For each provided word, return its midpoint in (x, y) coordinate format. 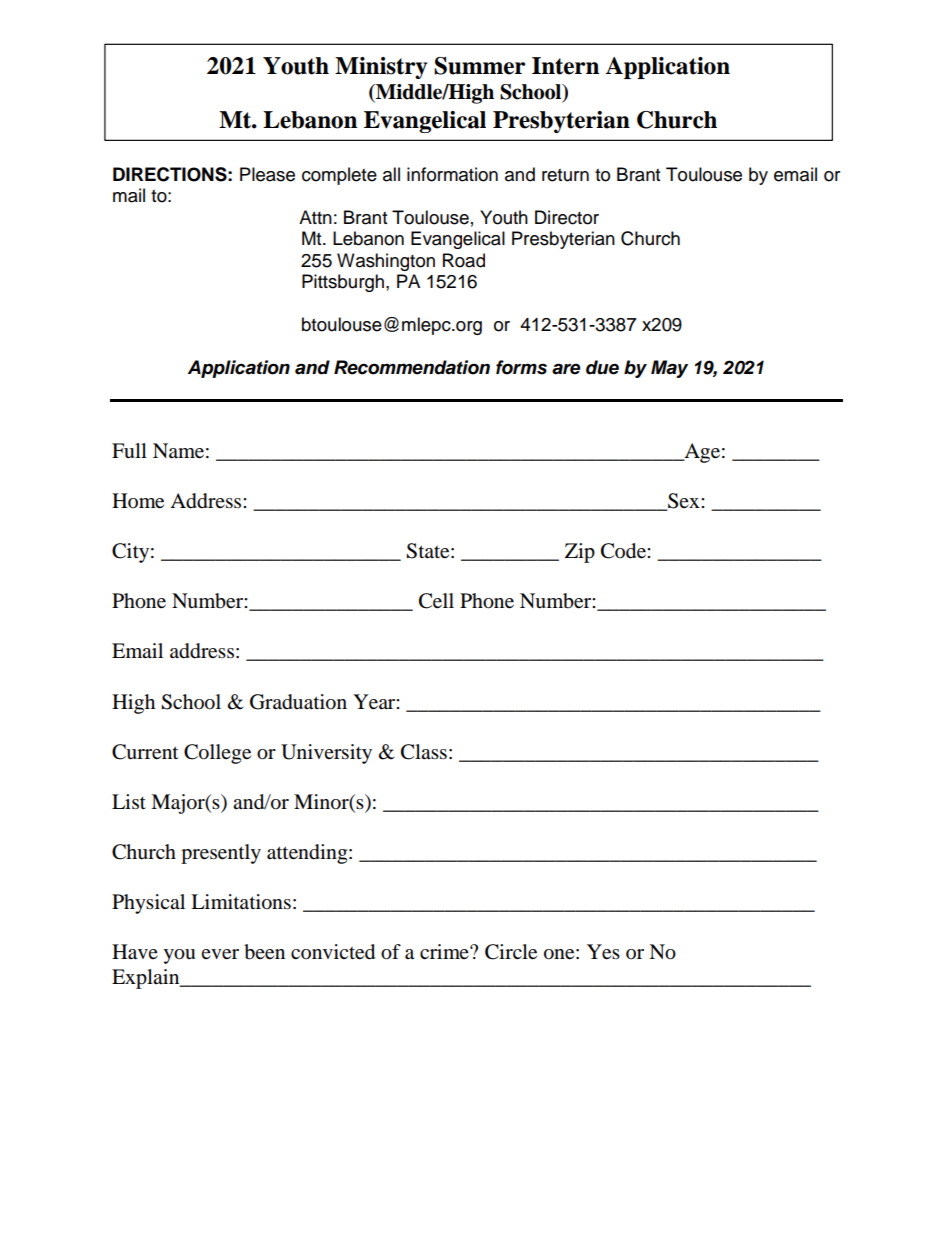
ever (220, 954)
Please (267, 174)
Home (138, 501)
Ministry (381, 68)
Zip (580, 553)
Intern (565, 66)
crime (445, 951)
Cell (436, 601)
